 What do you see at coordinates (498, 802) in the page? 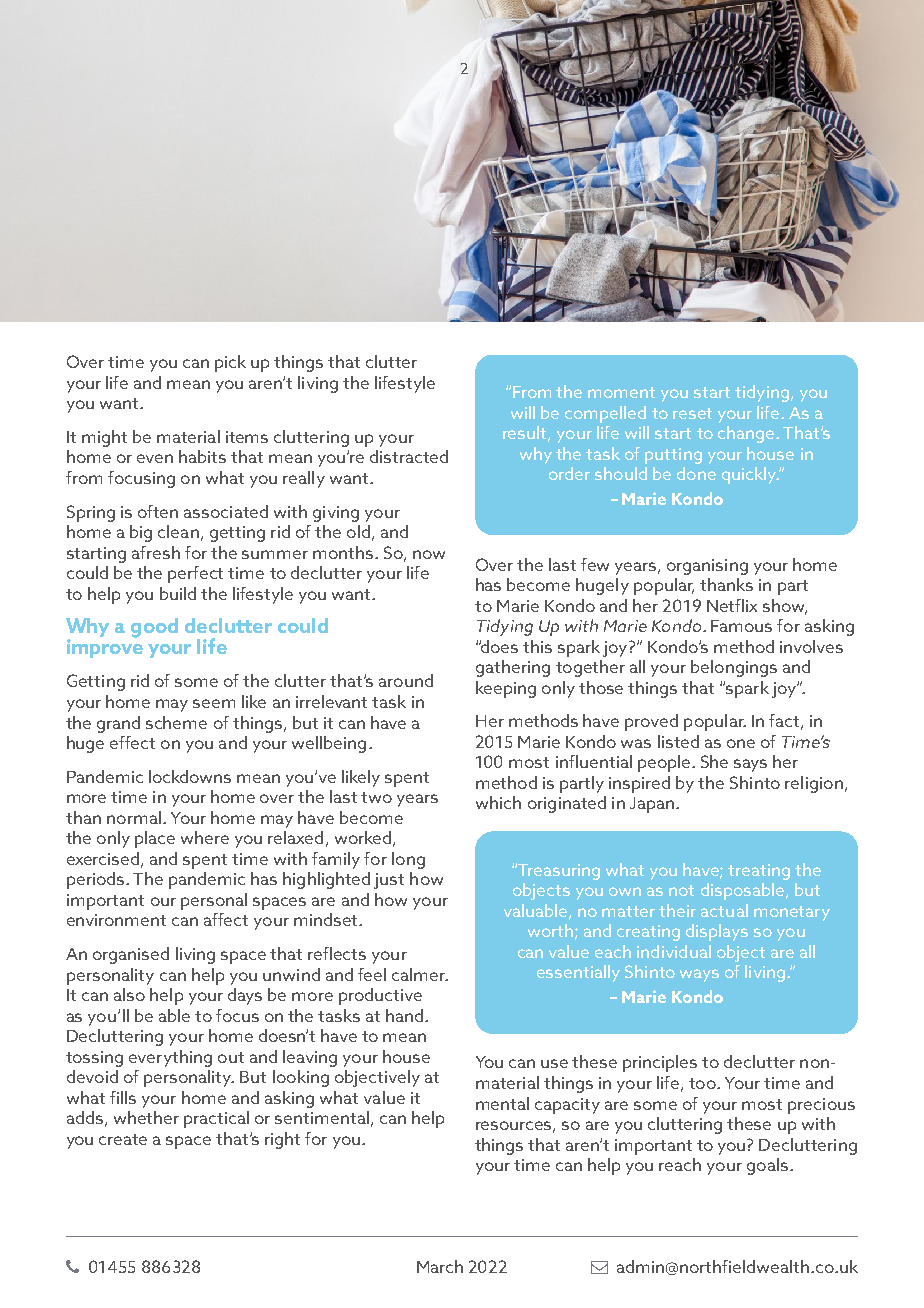
I see `which` at bounding box center [498, 802].
